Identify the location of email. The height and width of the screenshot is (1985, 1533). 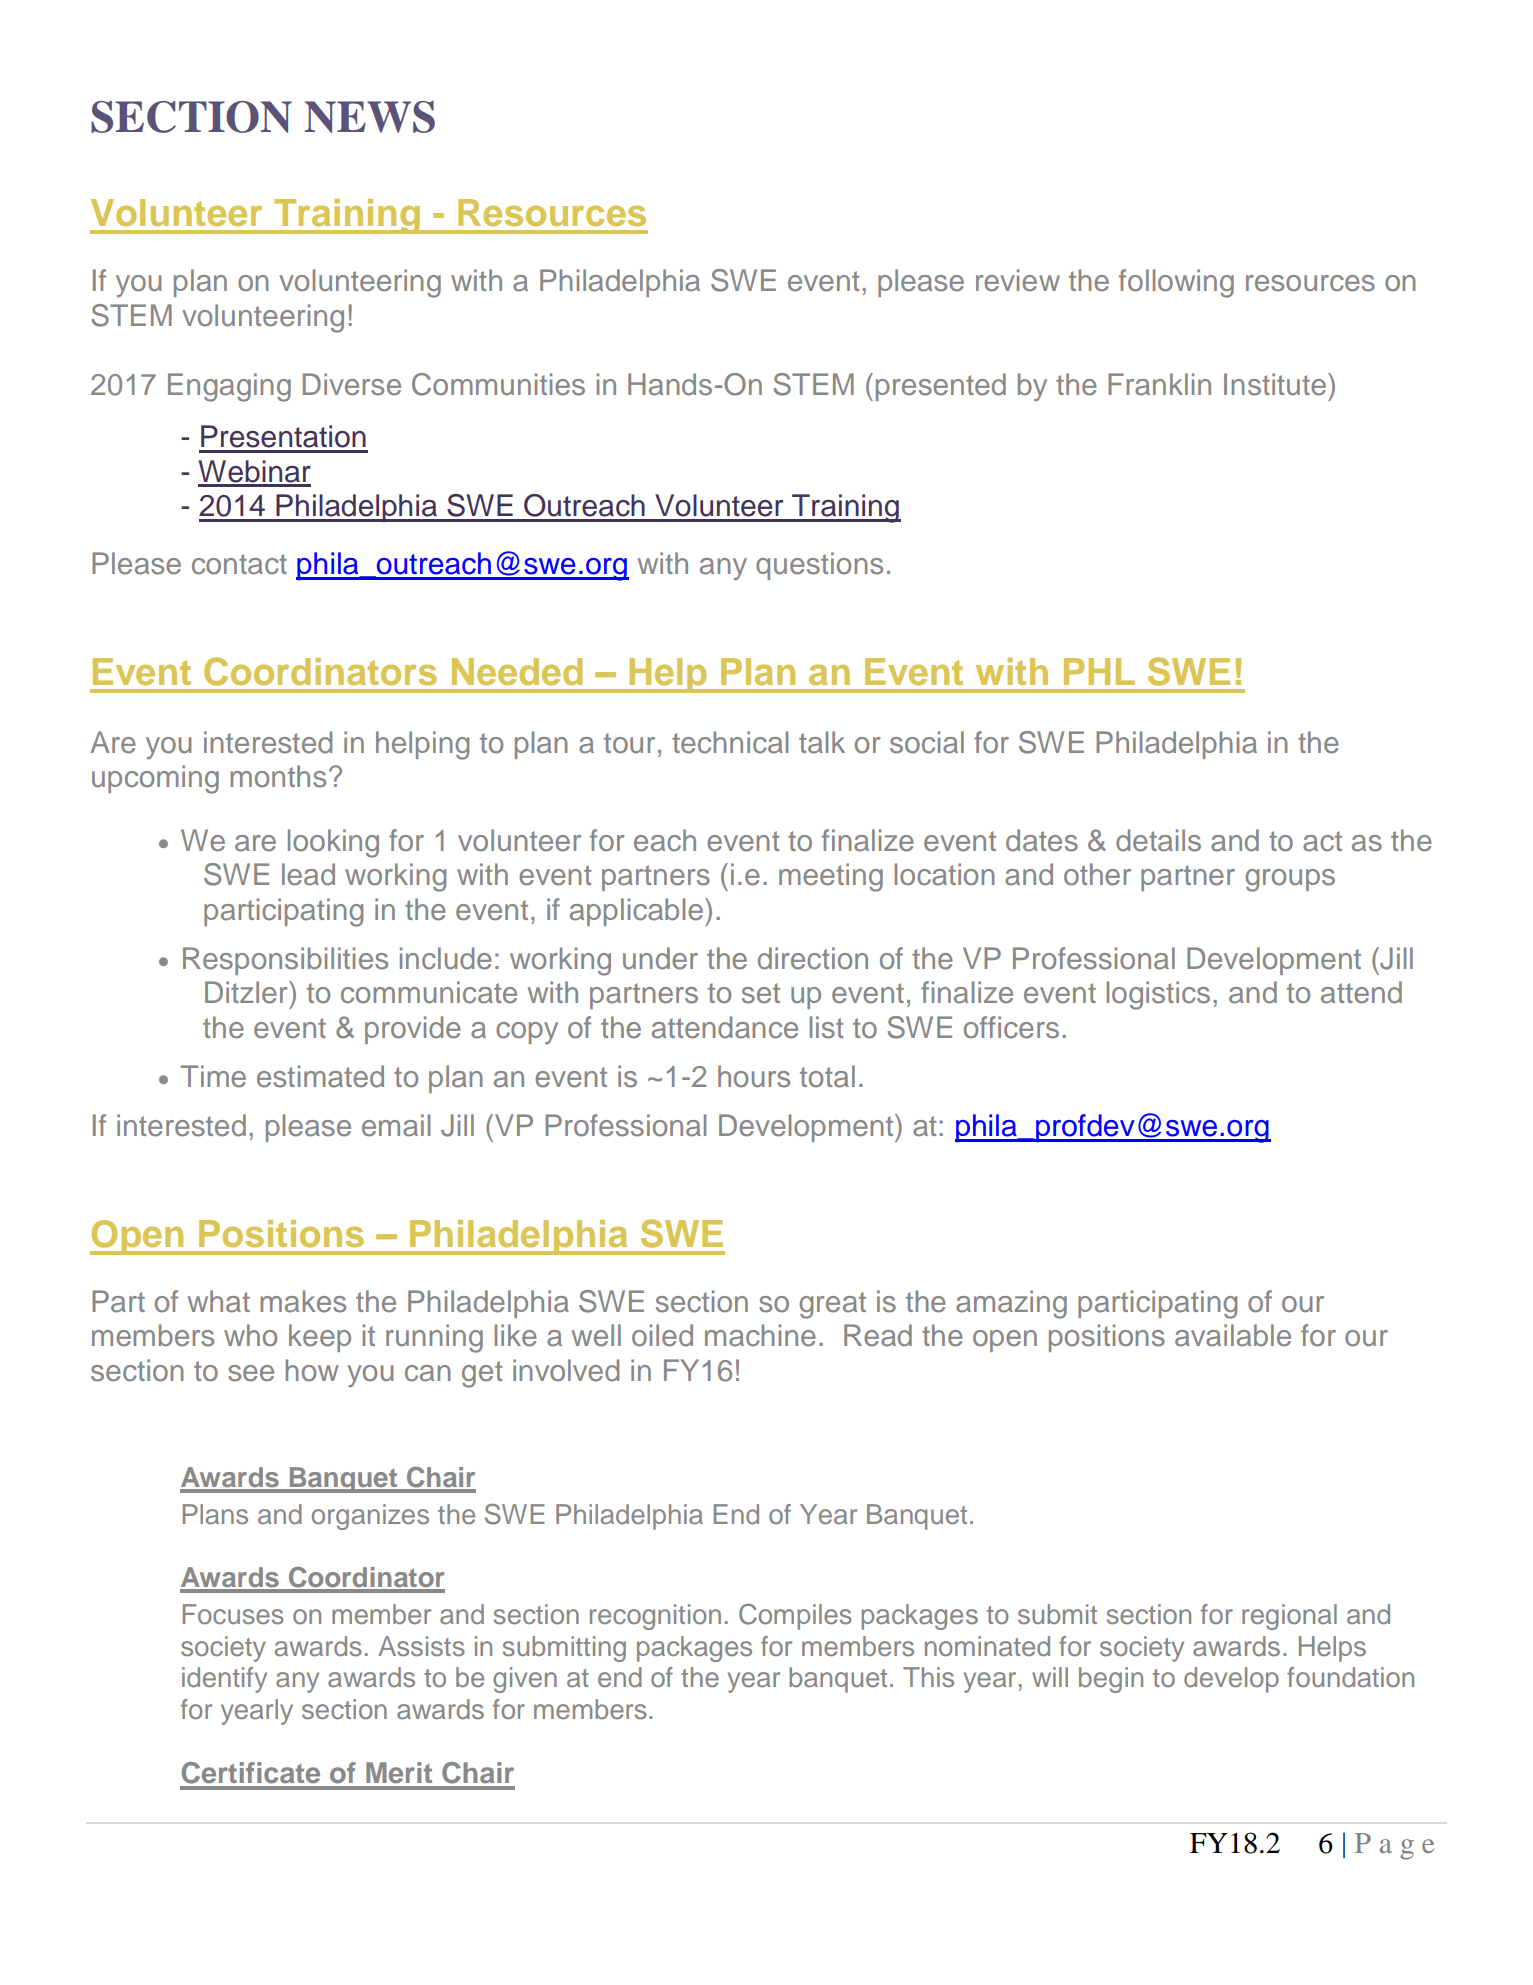
(396, 1125).
